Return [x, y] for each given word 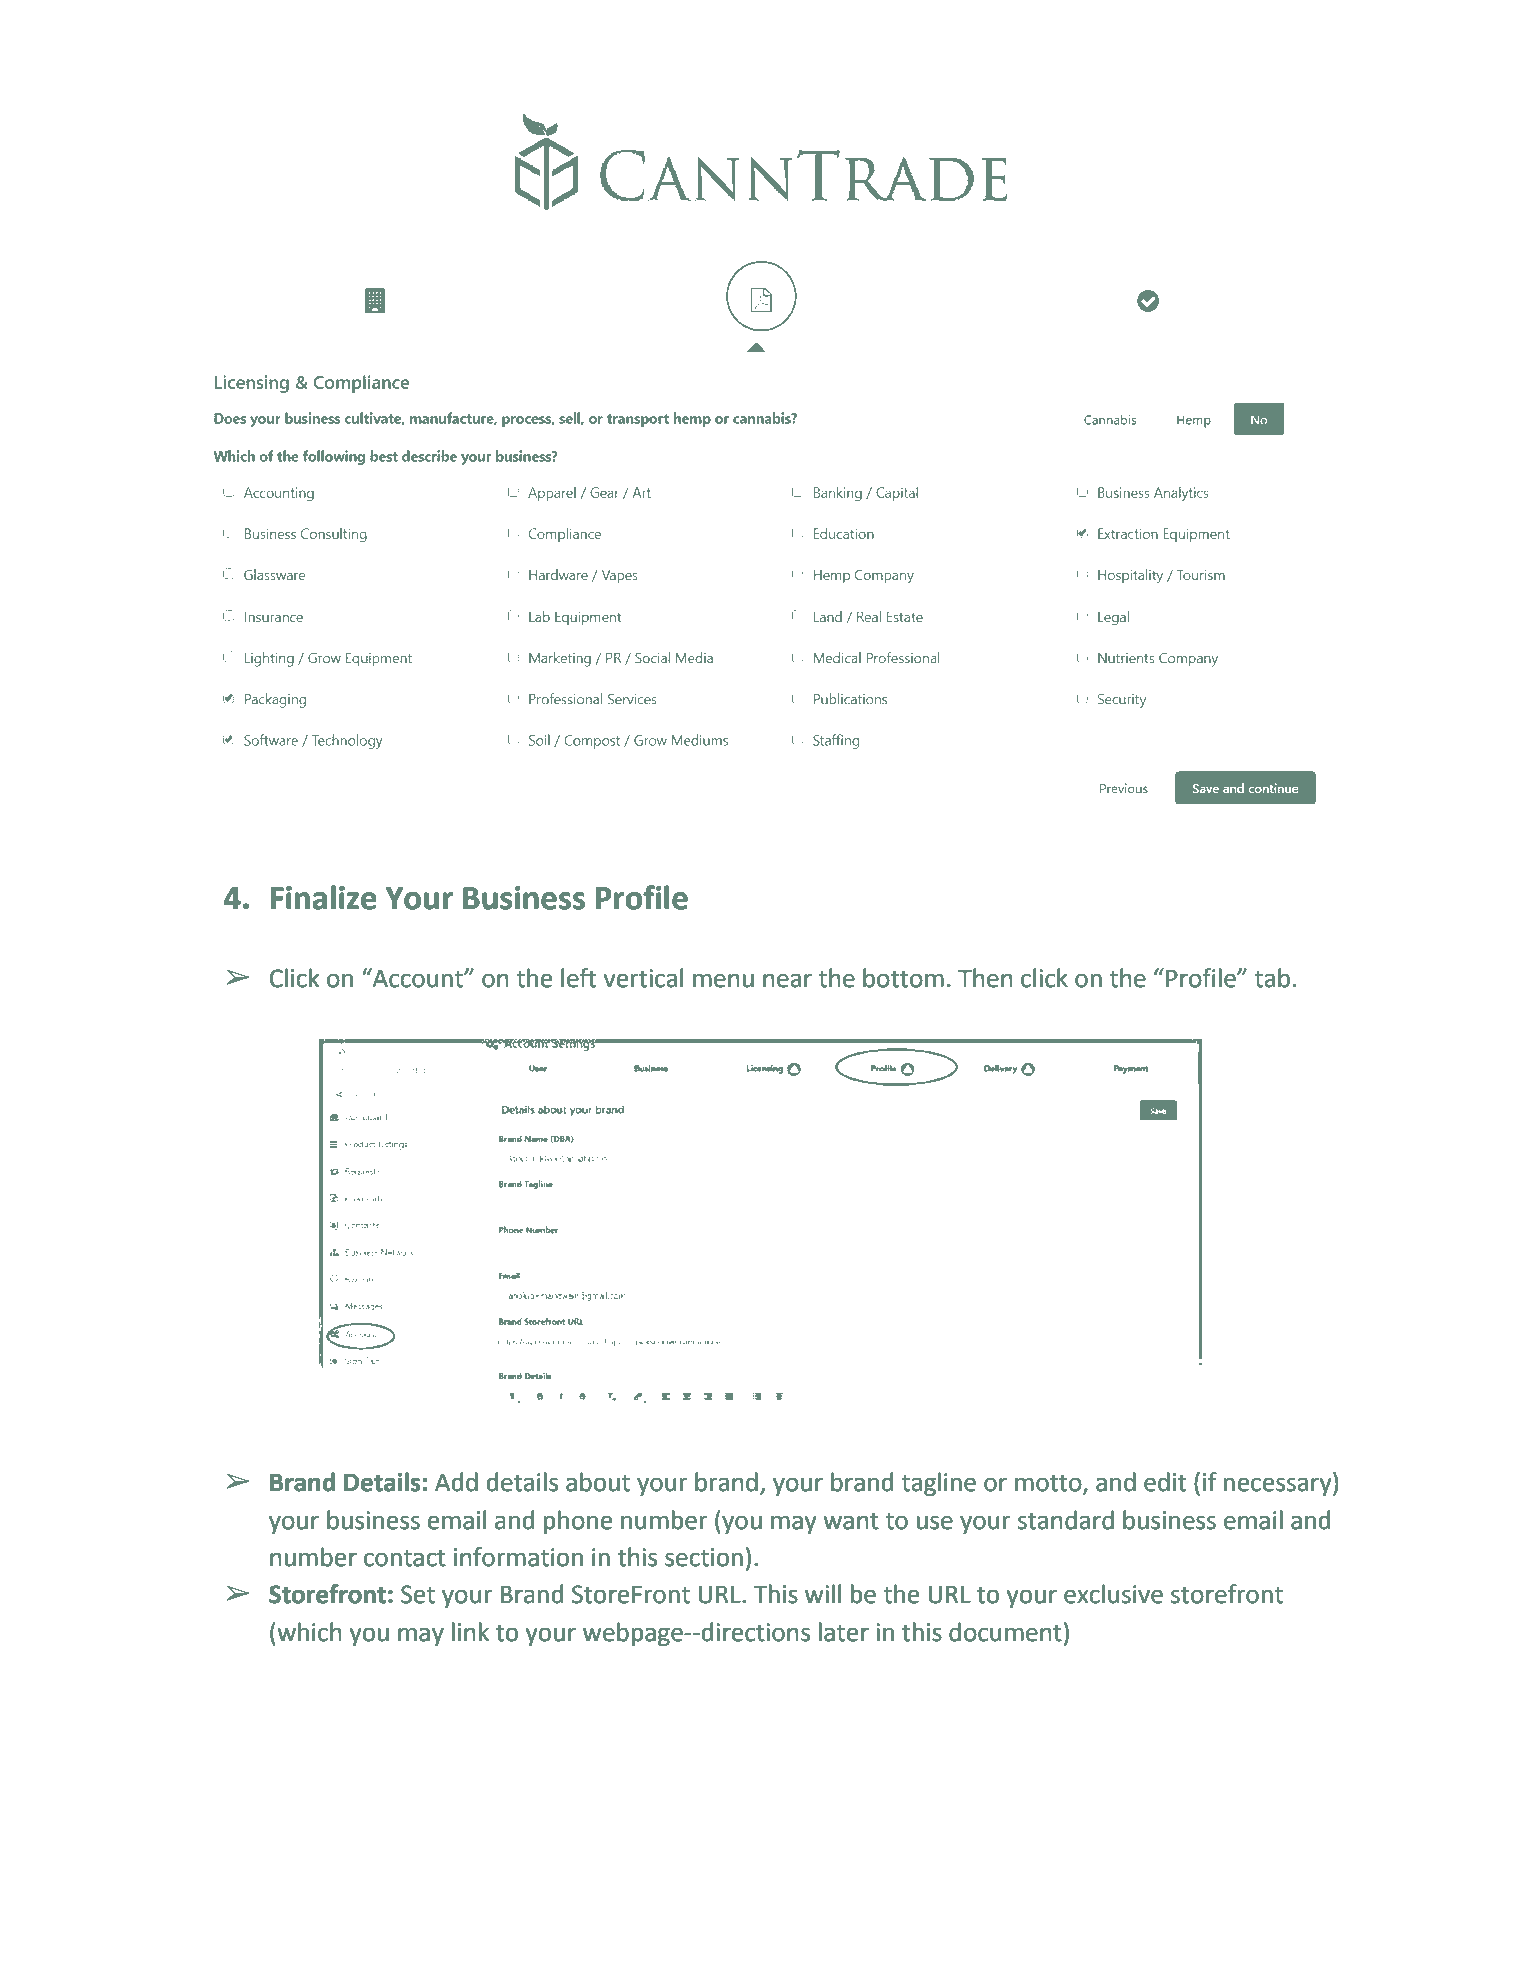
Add [456, 1482]
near [787, 980]
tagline [938, 1484]
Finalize [324, 897]
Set [418, 1594]
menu [723, 980]
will [823, 1593]
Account [418, 978]
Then [985, 978]
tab [1272, 978]
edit [1165, 1482]
